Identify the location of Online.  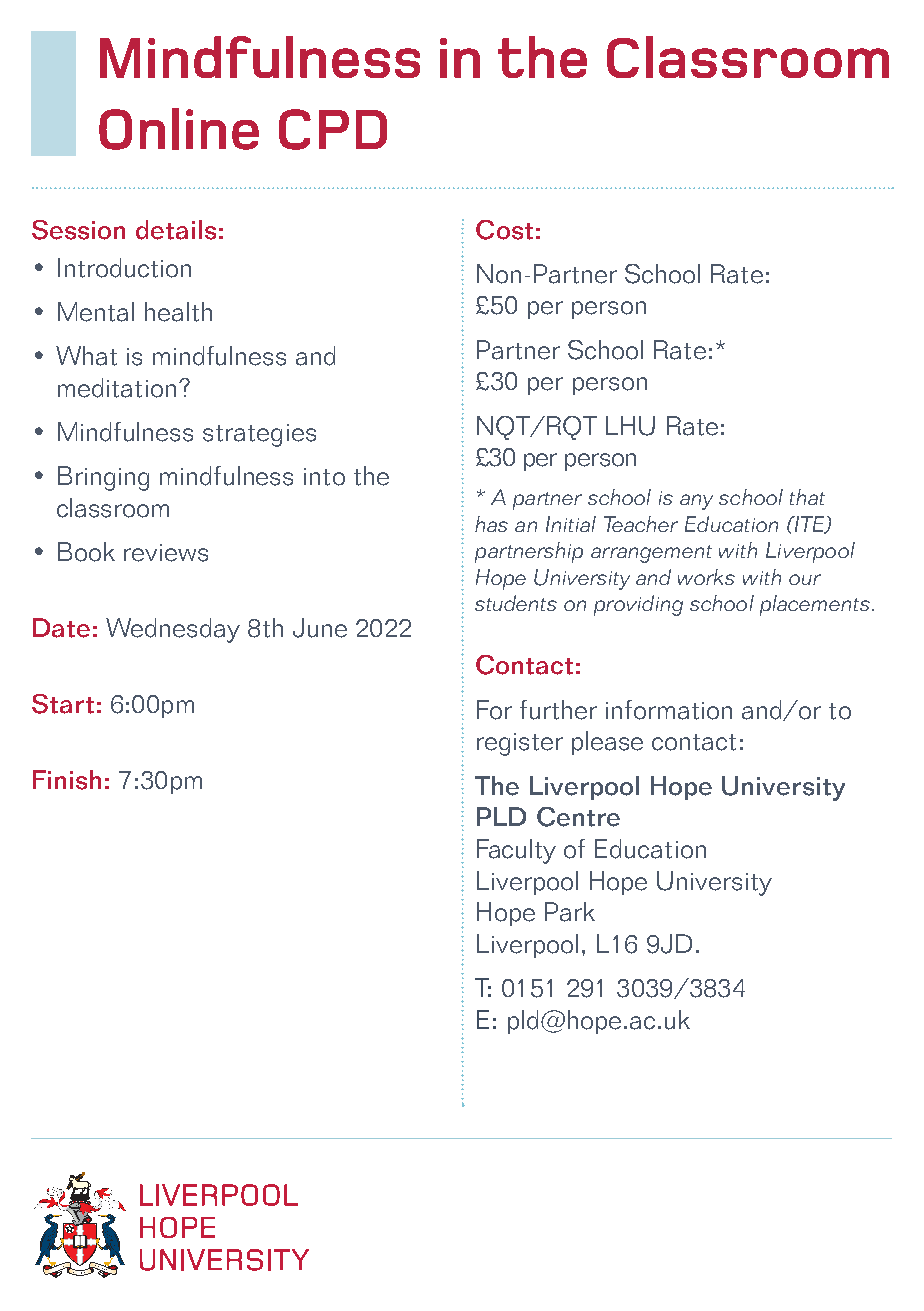
(179, 129).
